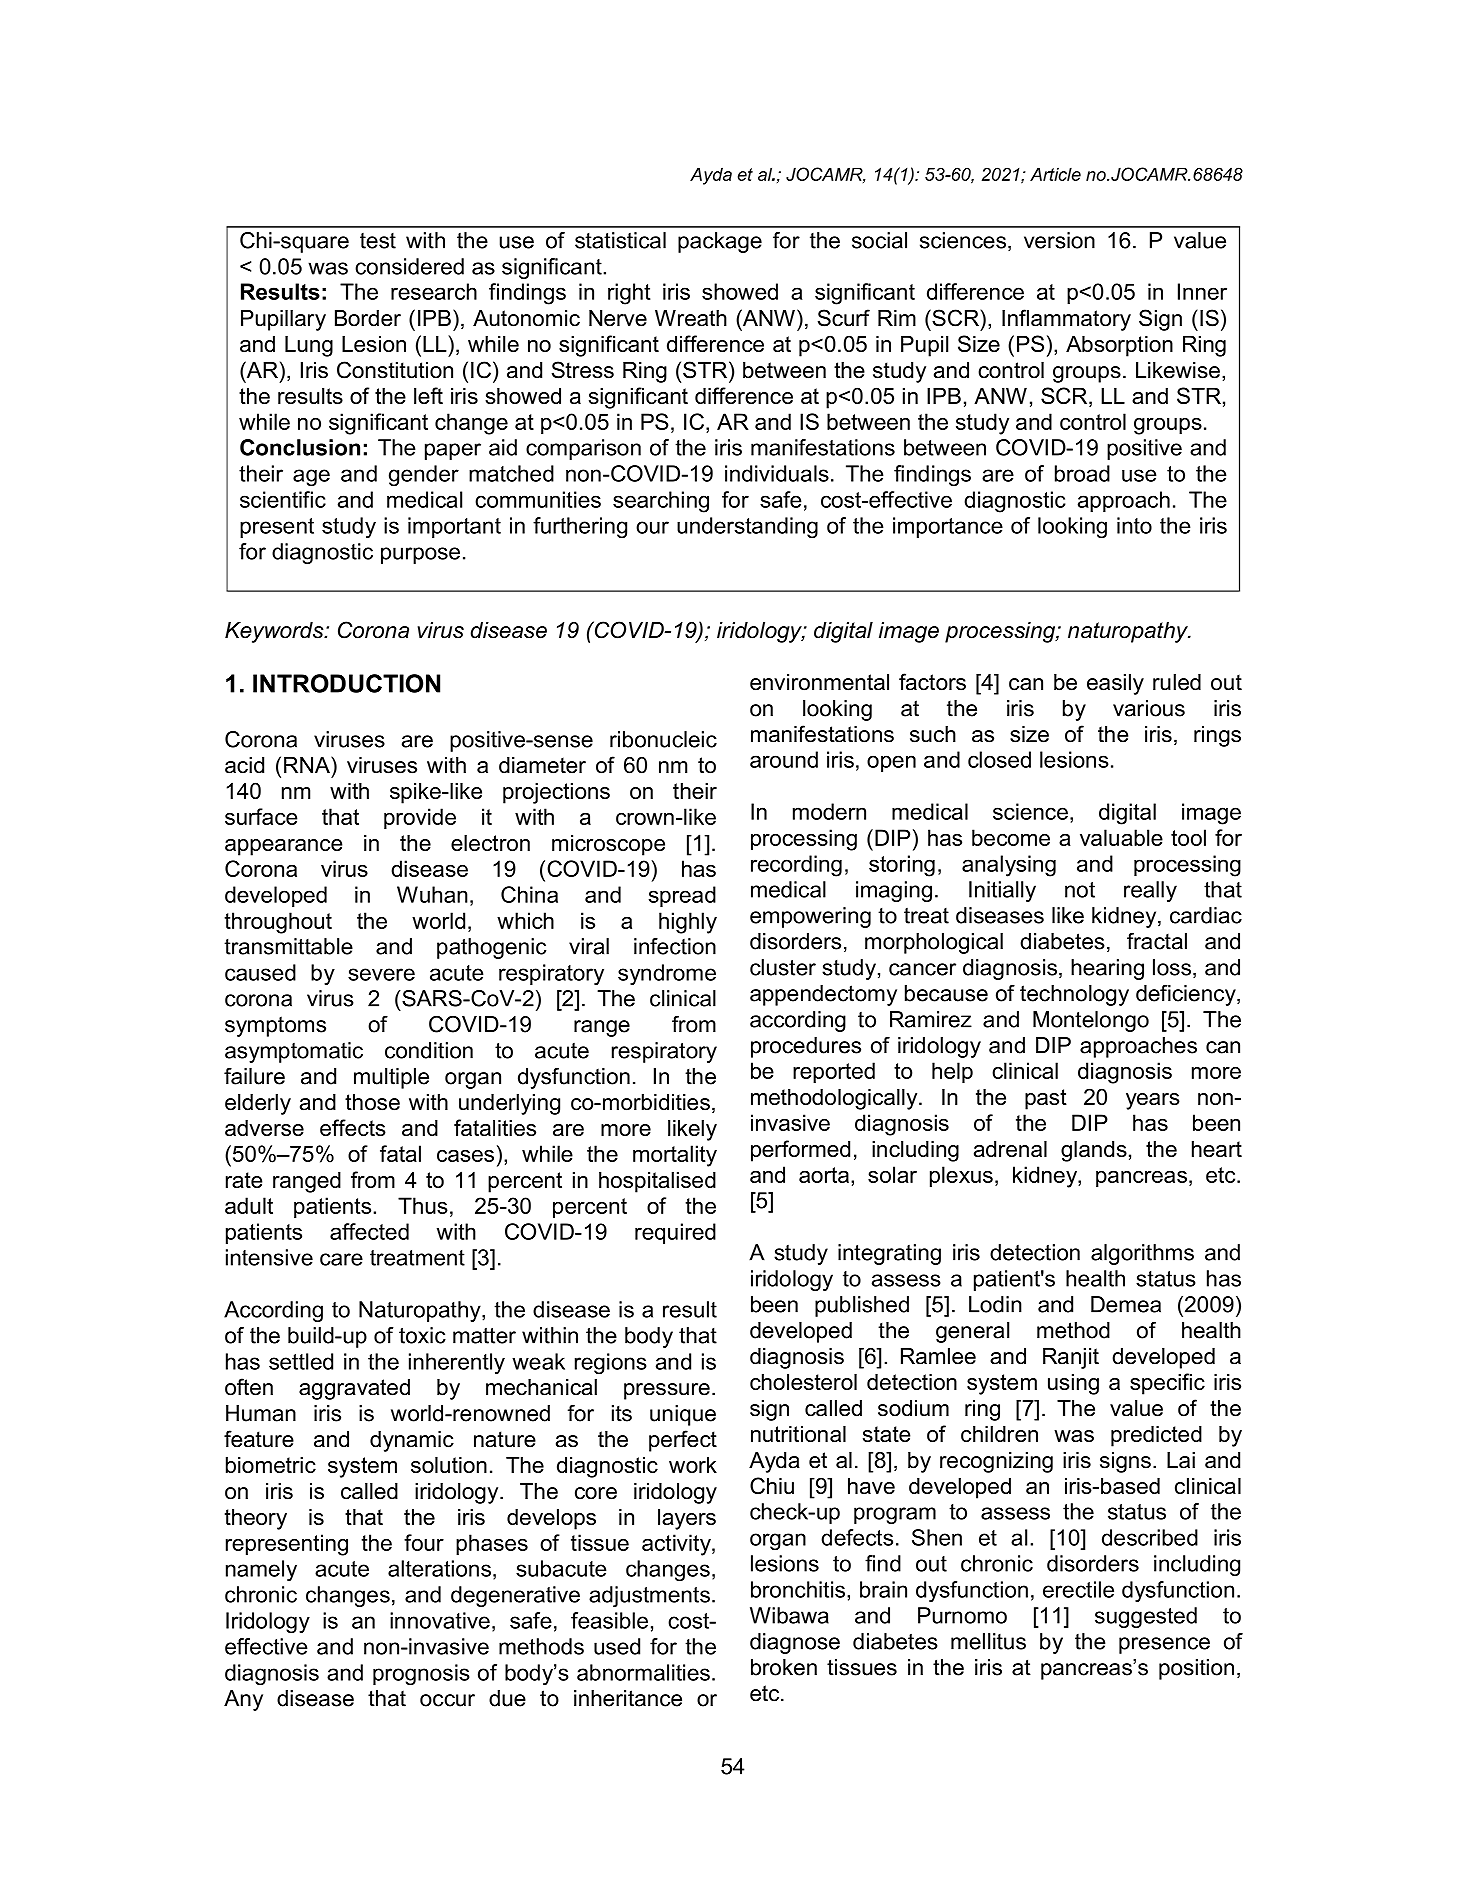 The width and height of the image is (1465, 1896). Describe the element at coordinates (1157, 941) in the image. I see `fractal` at that location.
